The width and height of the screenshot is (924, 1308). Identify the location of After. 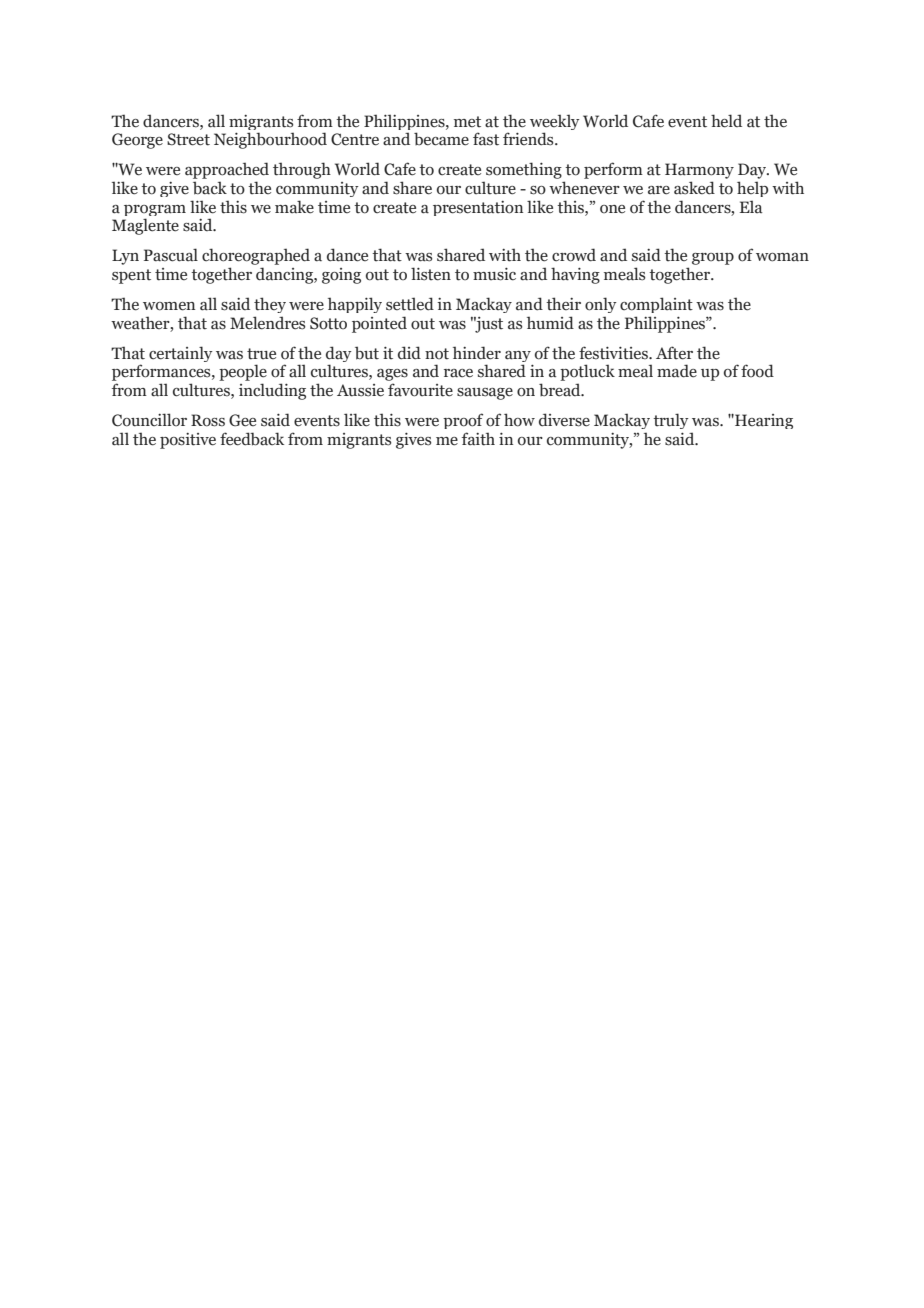
(674, 353).
